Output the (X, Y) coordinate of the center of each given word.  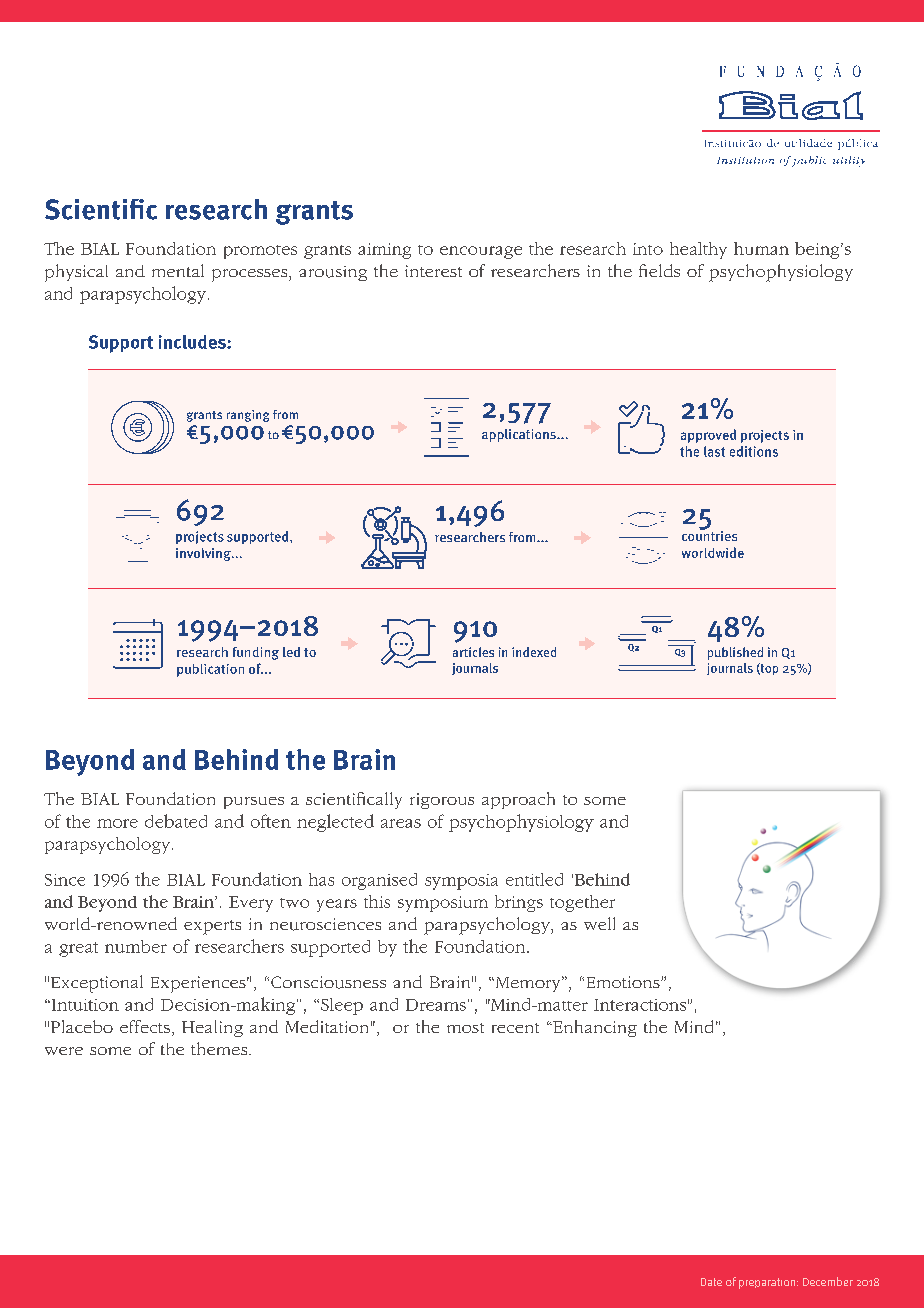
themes (220, 1048)
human (761, 248)
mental (178, 270)
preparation (768, 1283)
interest (433, 271)
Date (711, 1282)
